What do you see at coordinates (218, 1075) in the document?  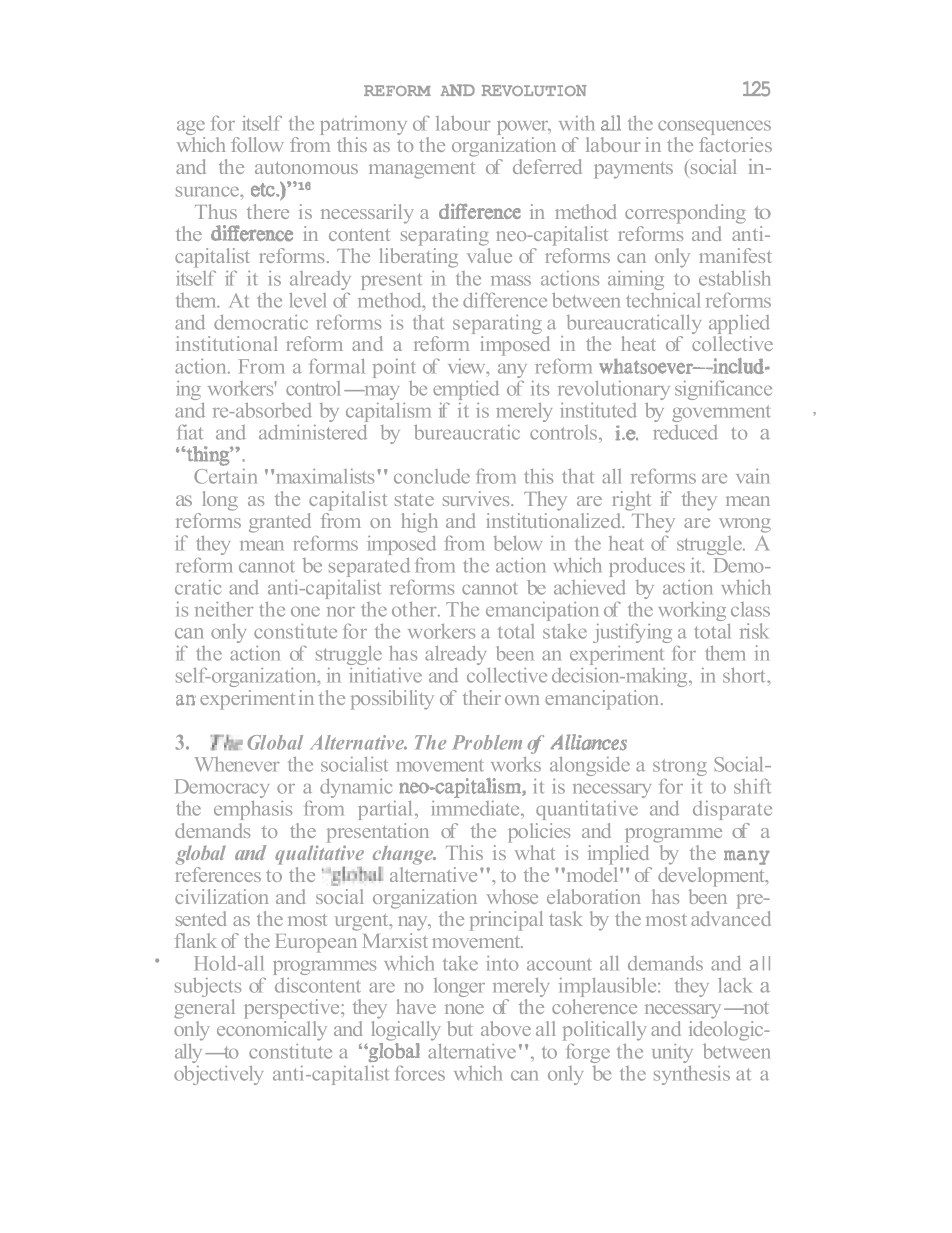 I see `objectively` at bounding box center [218, 1075].
